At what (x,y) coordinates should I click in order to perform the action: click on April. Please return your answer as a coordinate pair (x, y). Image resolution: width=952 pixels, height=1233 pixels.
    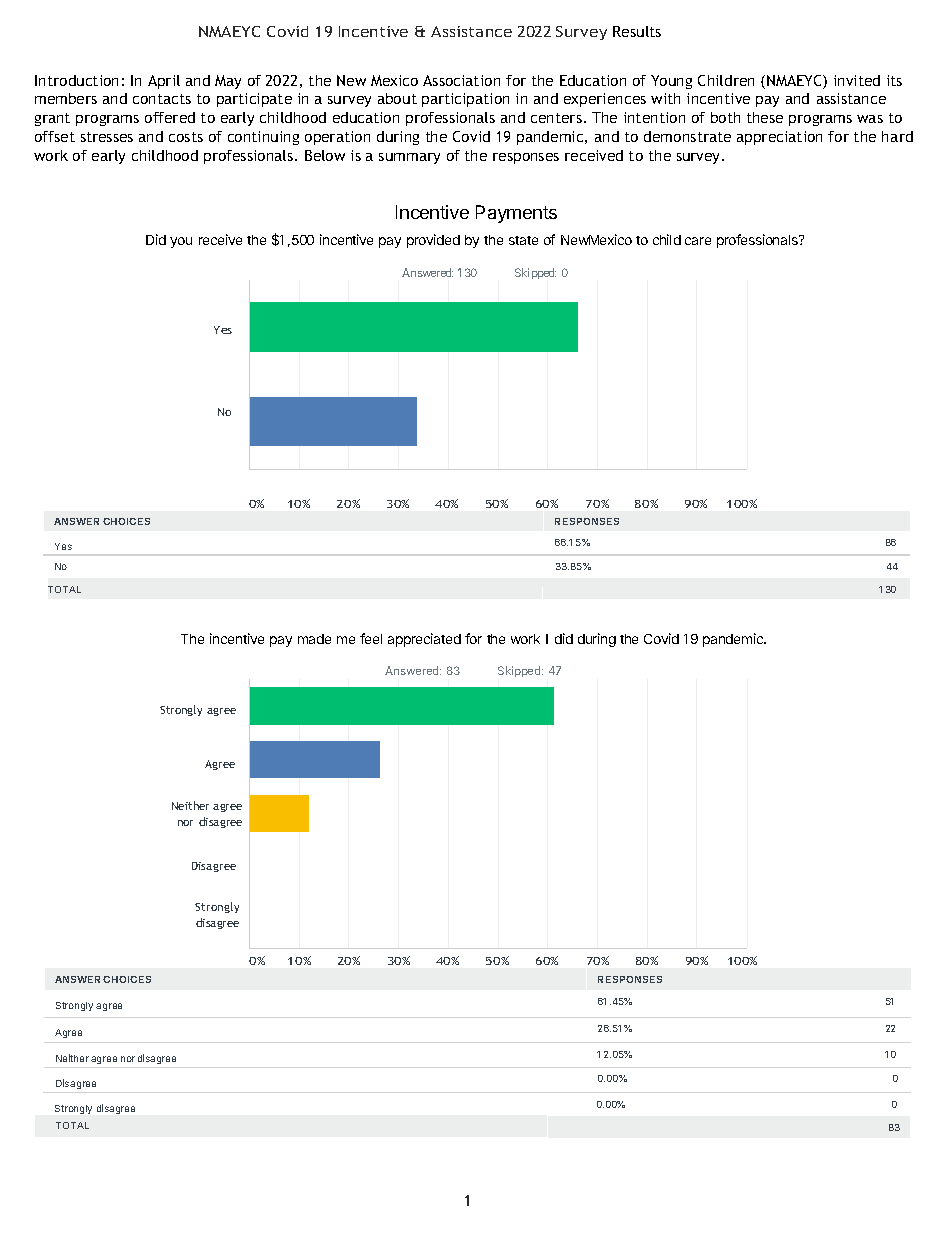
    Looking at the image, I should click on (164, 82).
